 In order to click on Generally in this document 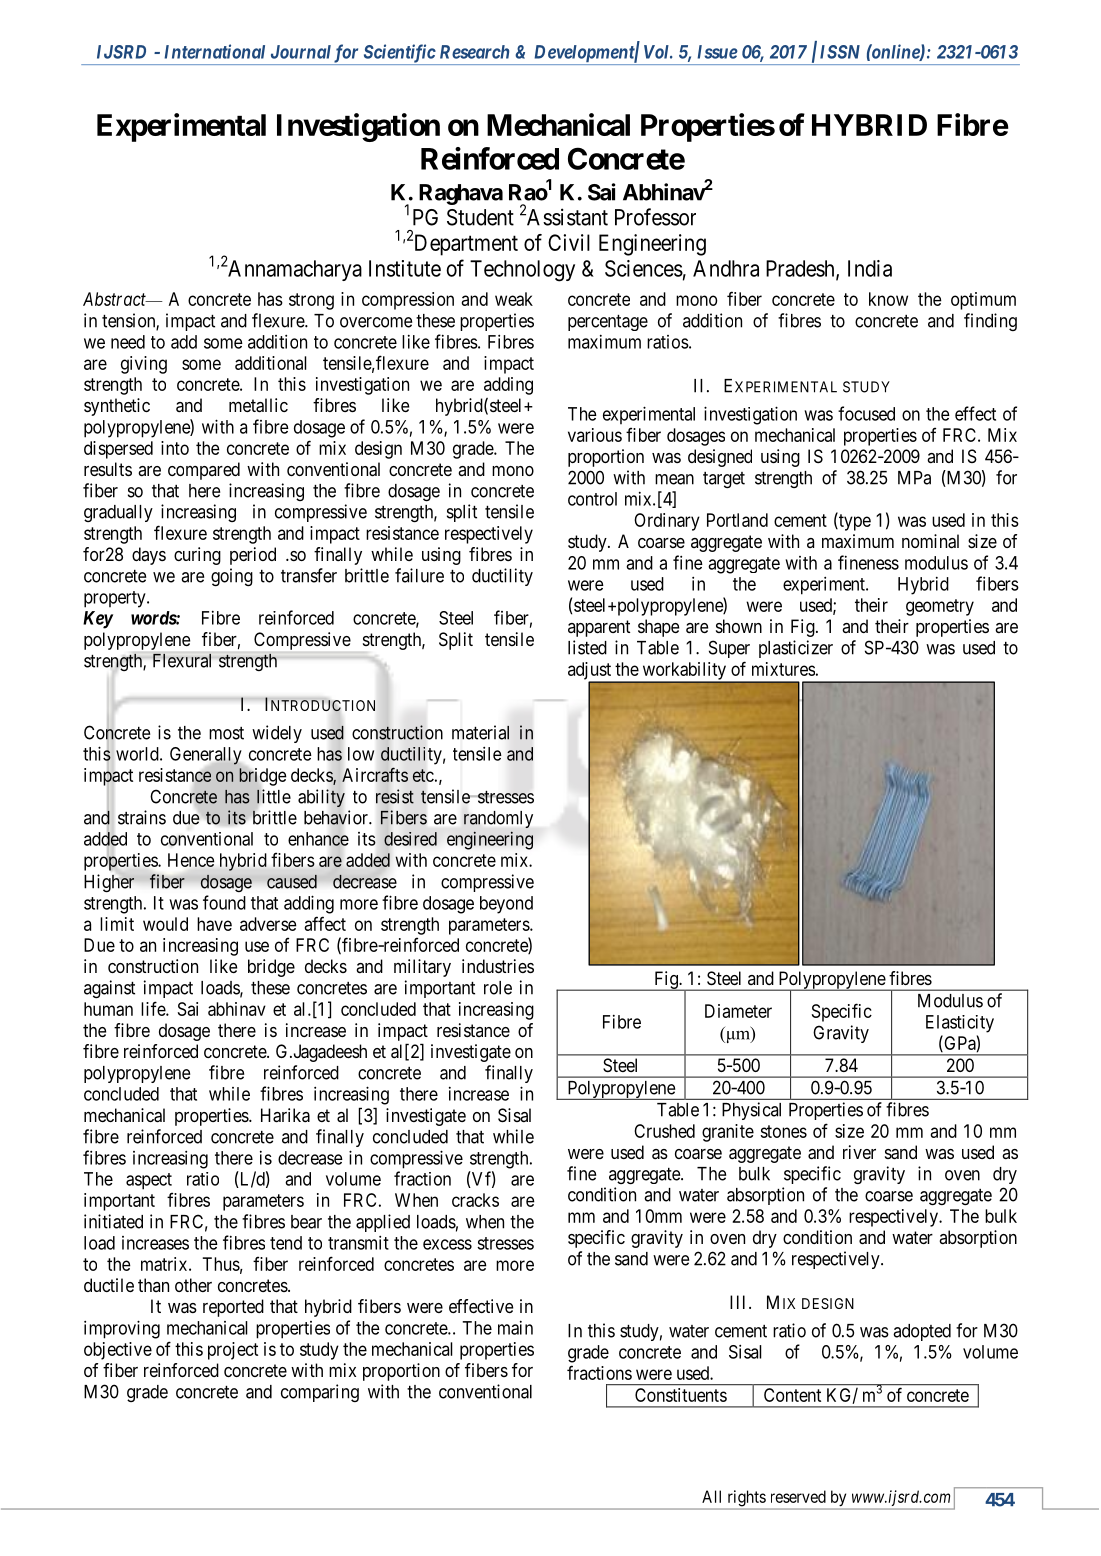, I will do `click(206, 757)`.
